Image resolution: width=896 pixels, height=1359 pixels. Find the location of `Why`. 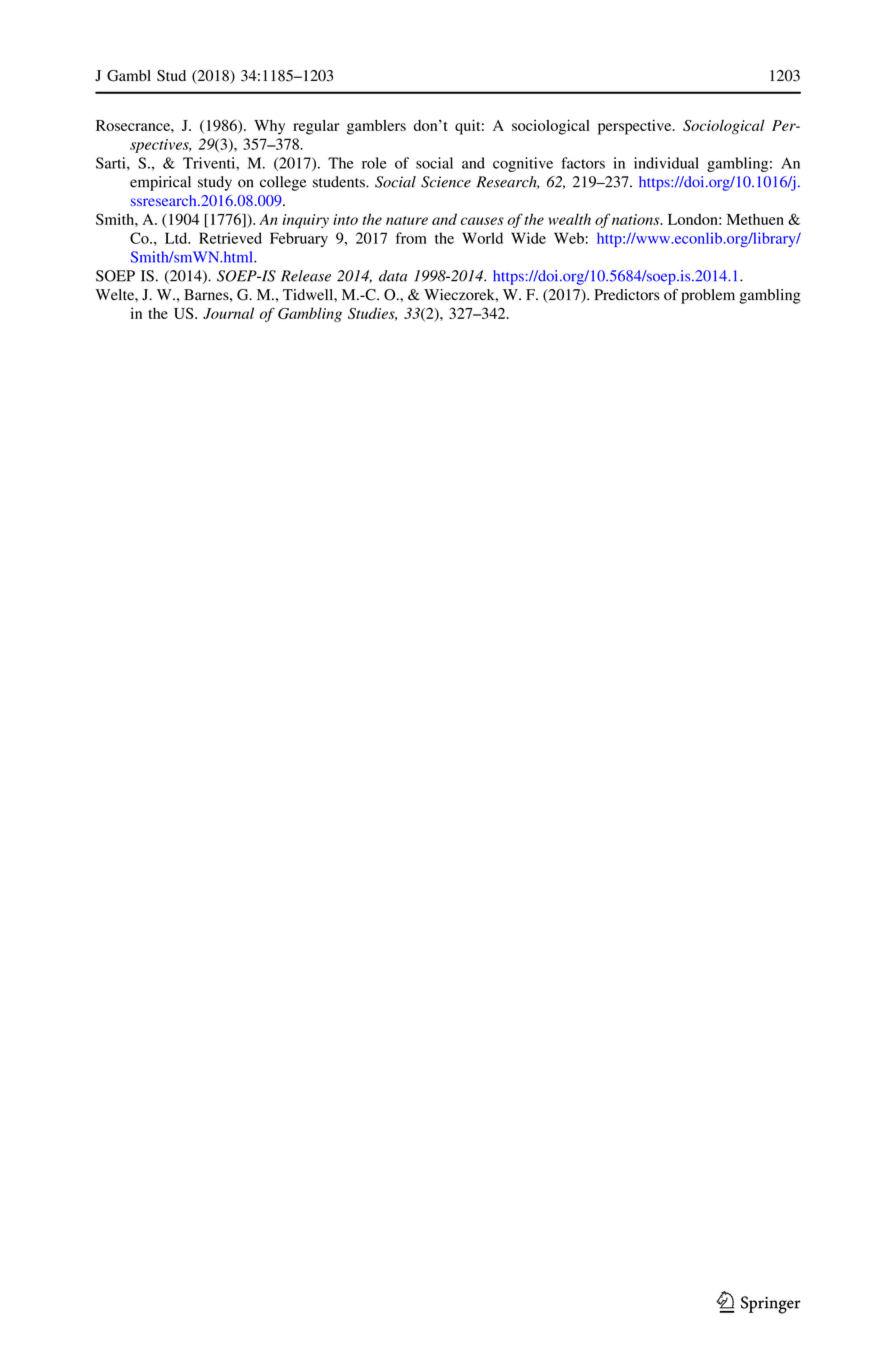

Why is located at coordinates (269, 127).
